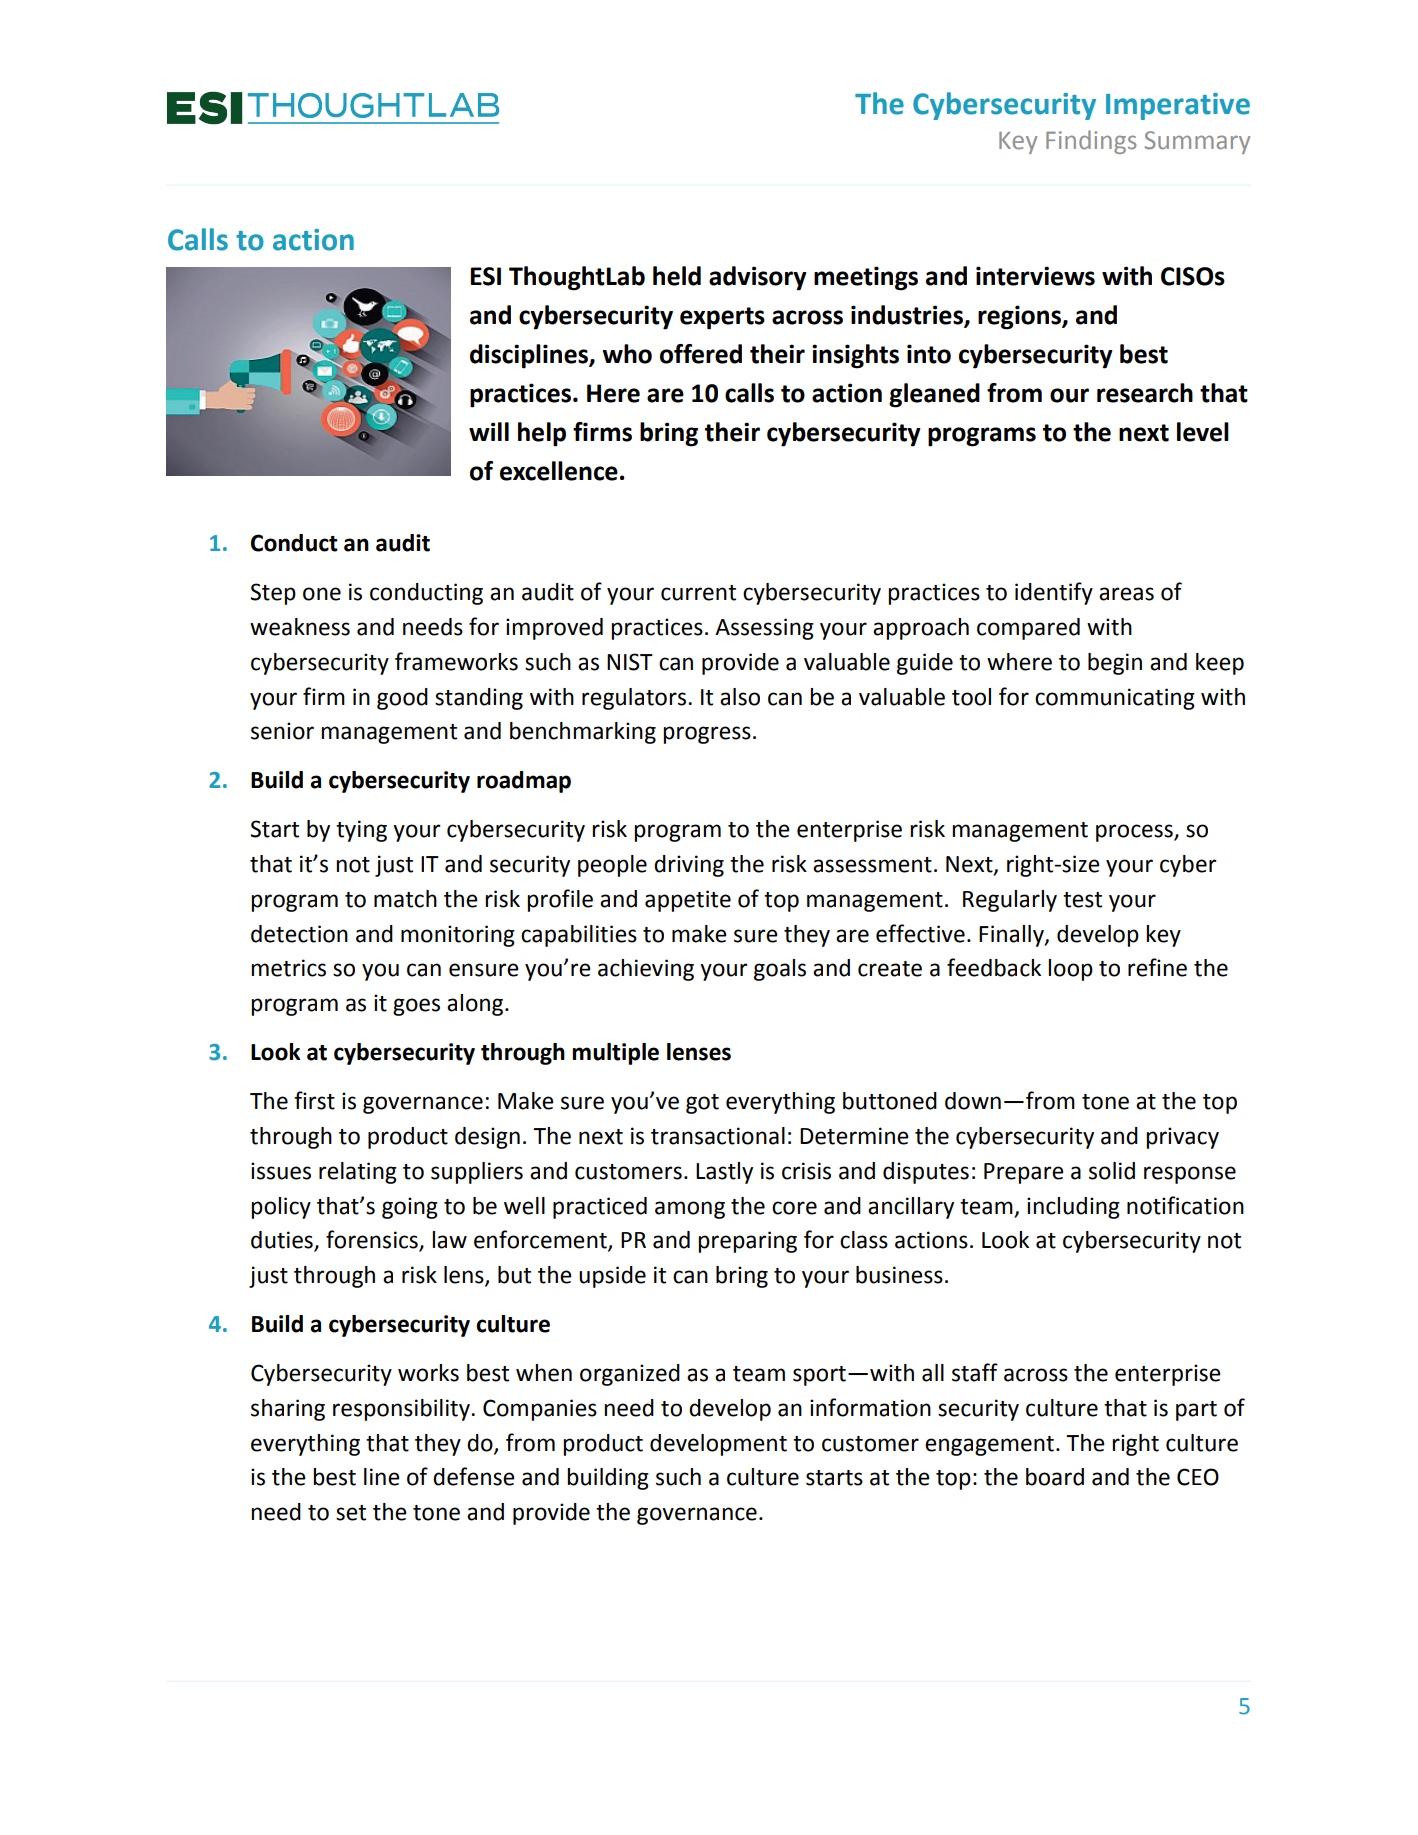 This screenshot has height=1835, width=1418. I want to click on Findings, so click(1091, 142).
